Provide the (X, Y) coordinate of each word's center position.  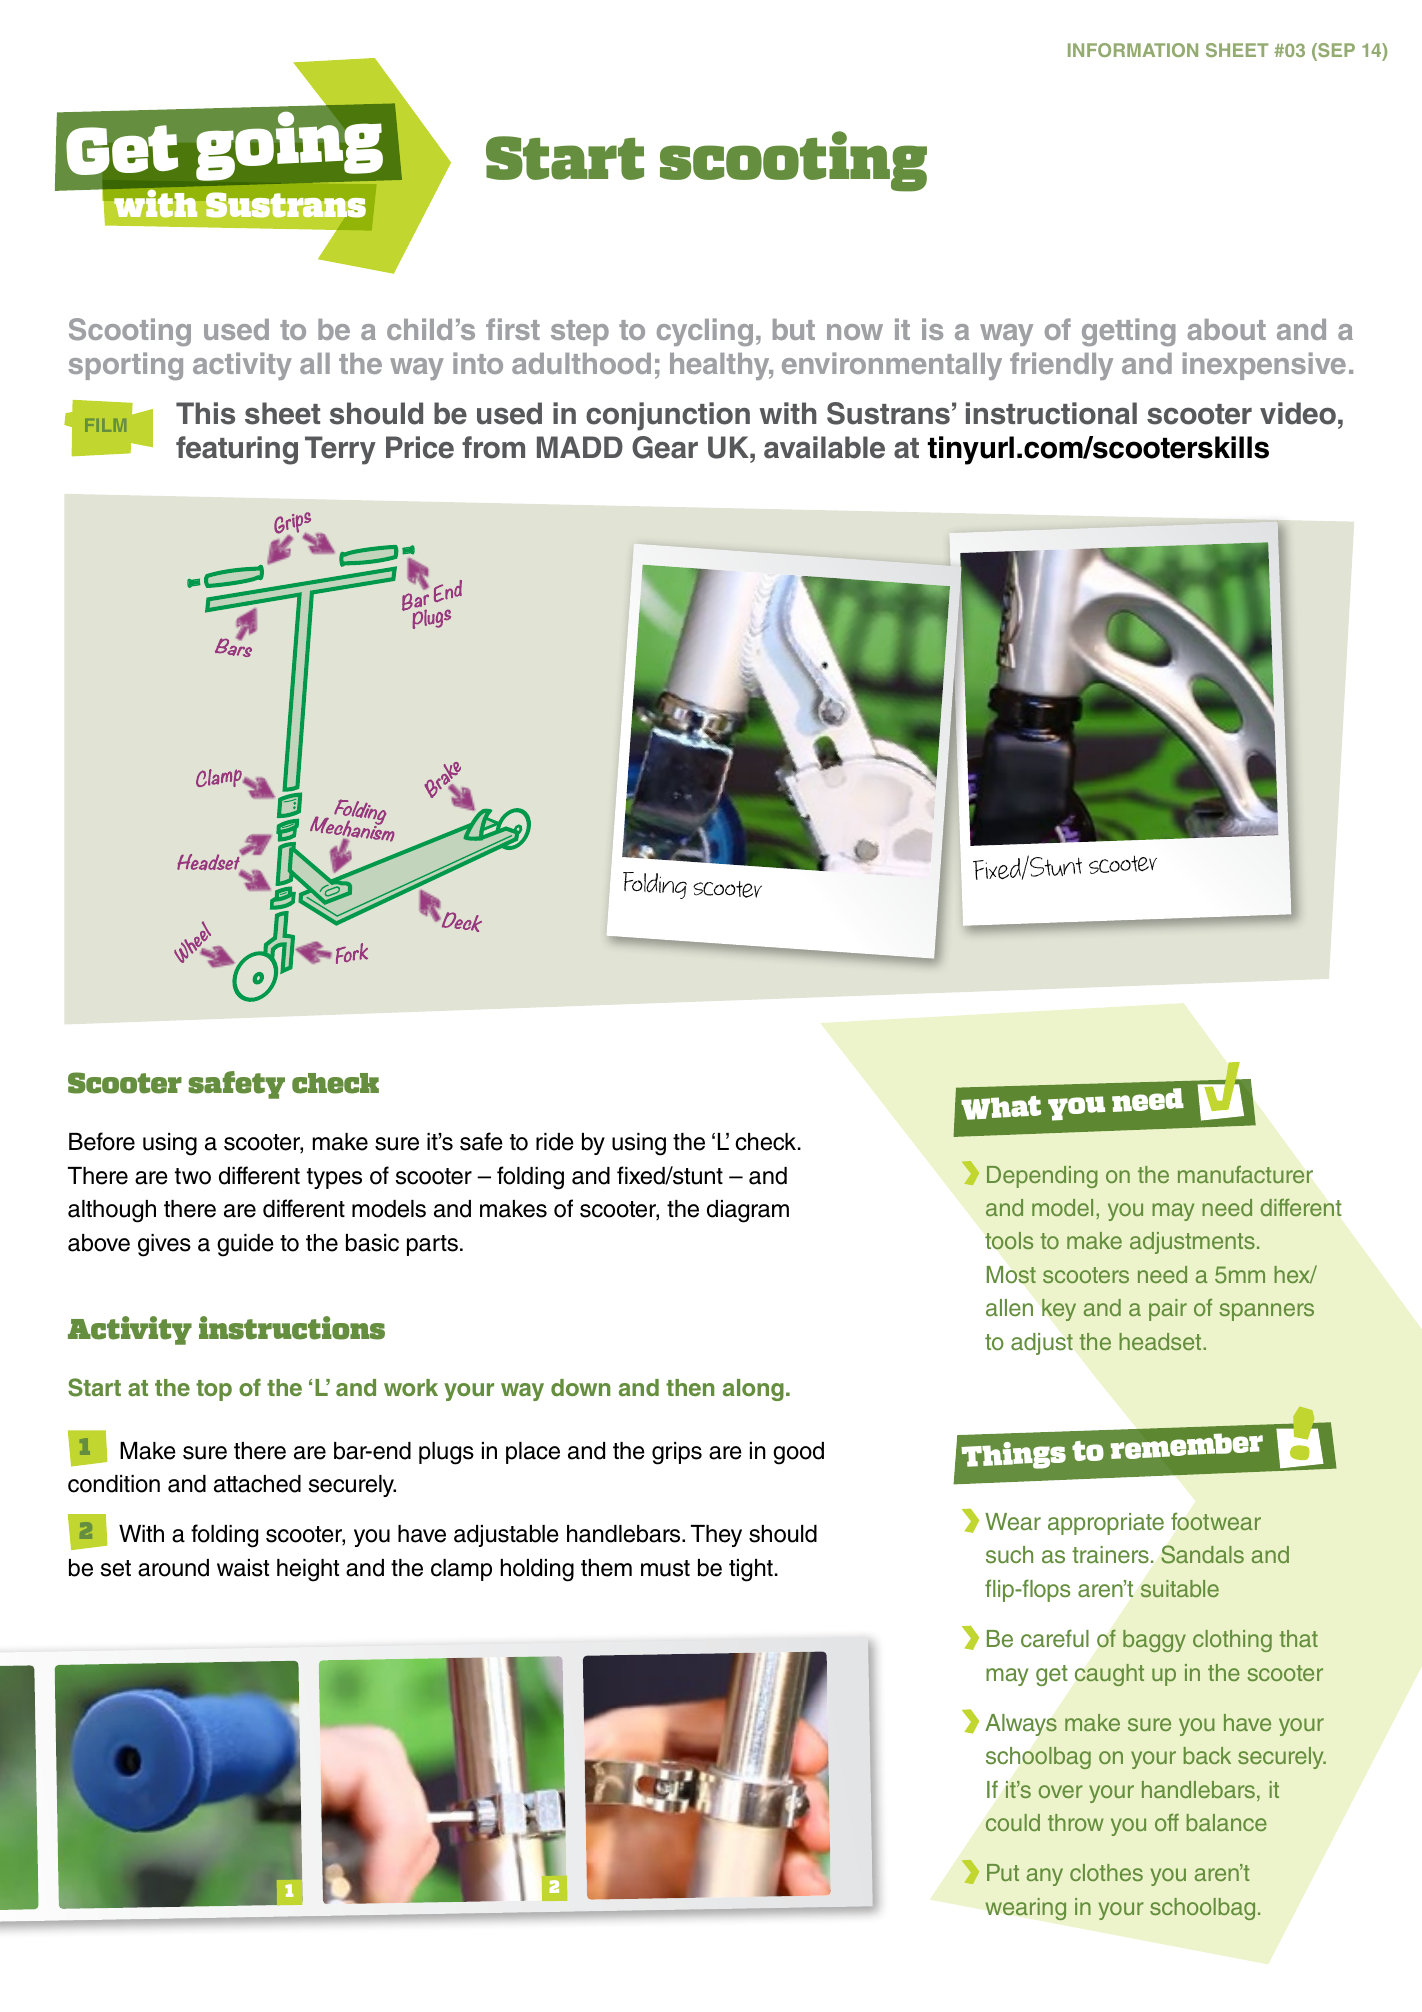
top (214, 1390)
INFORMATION (1133, 50)
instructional (1051, 413)
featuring (237, 450)
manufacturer (1245, 1174)
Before (102, 1141)
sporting (126, 366)
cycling (705, 332)
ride (555, 1142)
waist (243, 1568)
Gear (665, 447)
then (690, 1387)
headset (1161, 1341)
